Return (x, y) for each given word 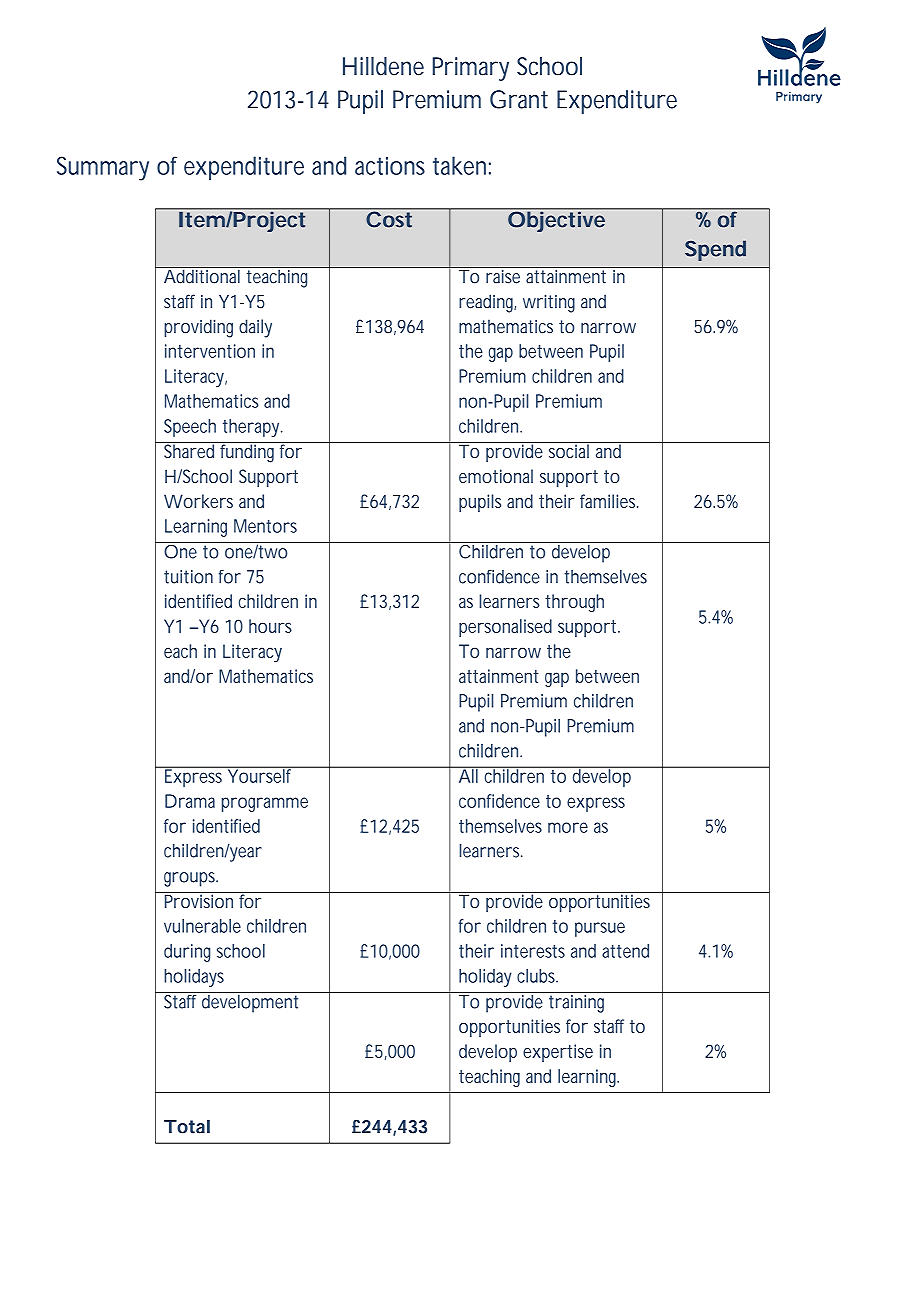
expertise (558, 1053)
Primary (471, 69)
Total (187, 1126)
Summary (103, 168)
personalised (505, 628)
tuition (188, 577)
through (574, 603)
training (578, 1002)
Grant (519, 99)
